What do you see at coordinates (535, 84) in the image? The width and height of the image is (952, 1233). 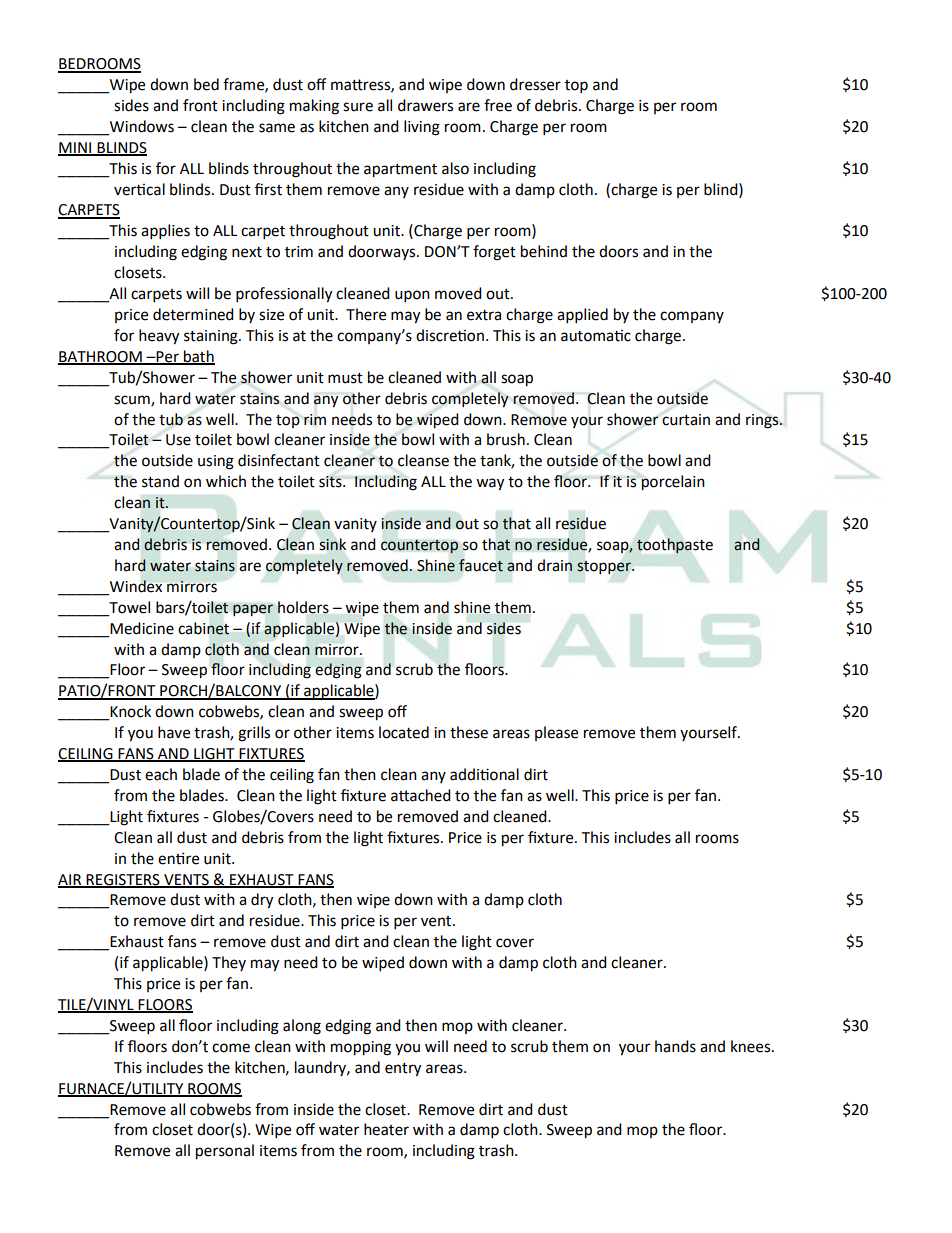 I see `dresser` at bounding box center [535, 84].
